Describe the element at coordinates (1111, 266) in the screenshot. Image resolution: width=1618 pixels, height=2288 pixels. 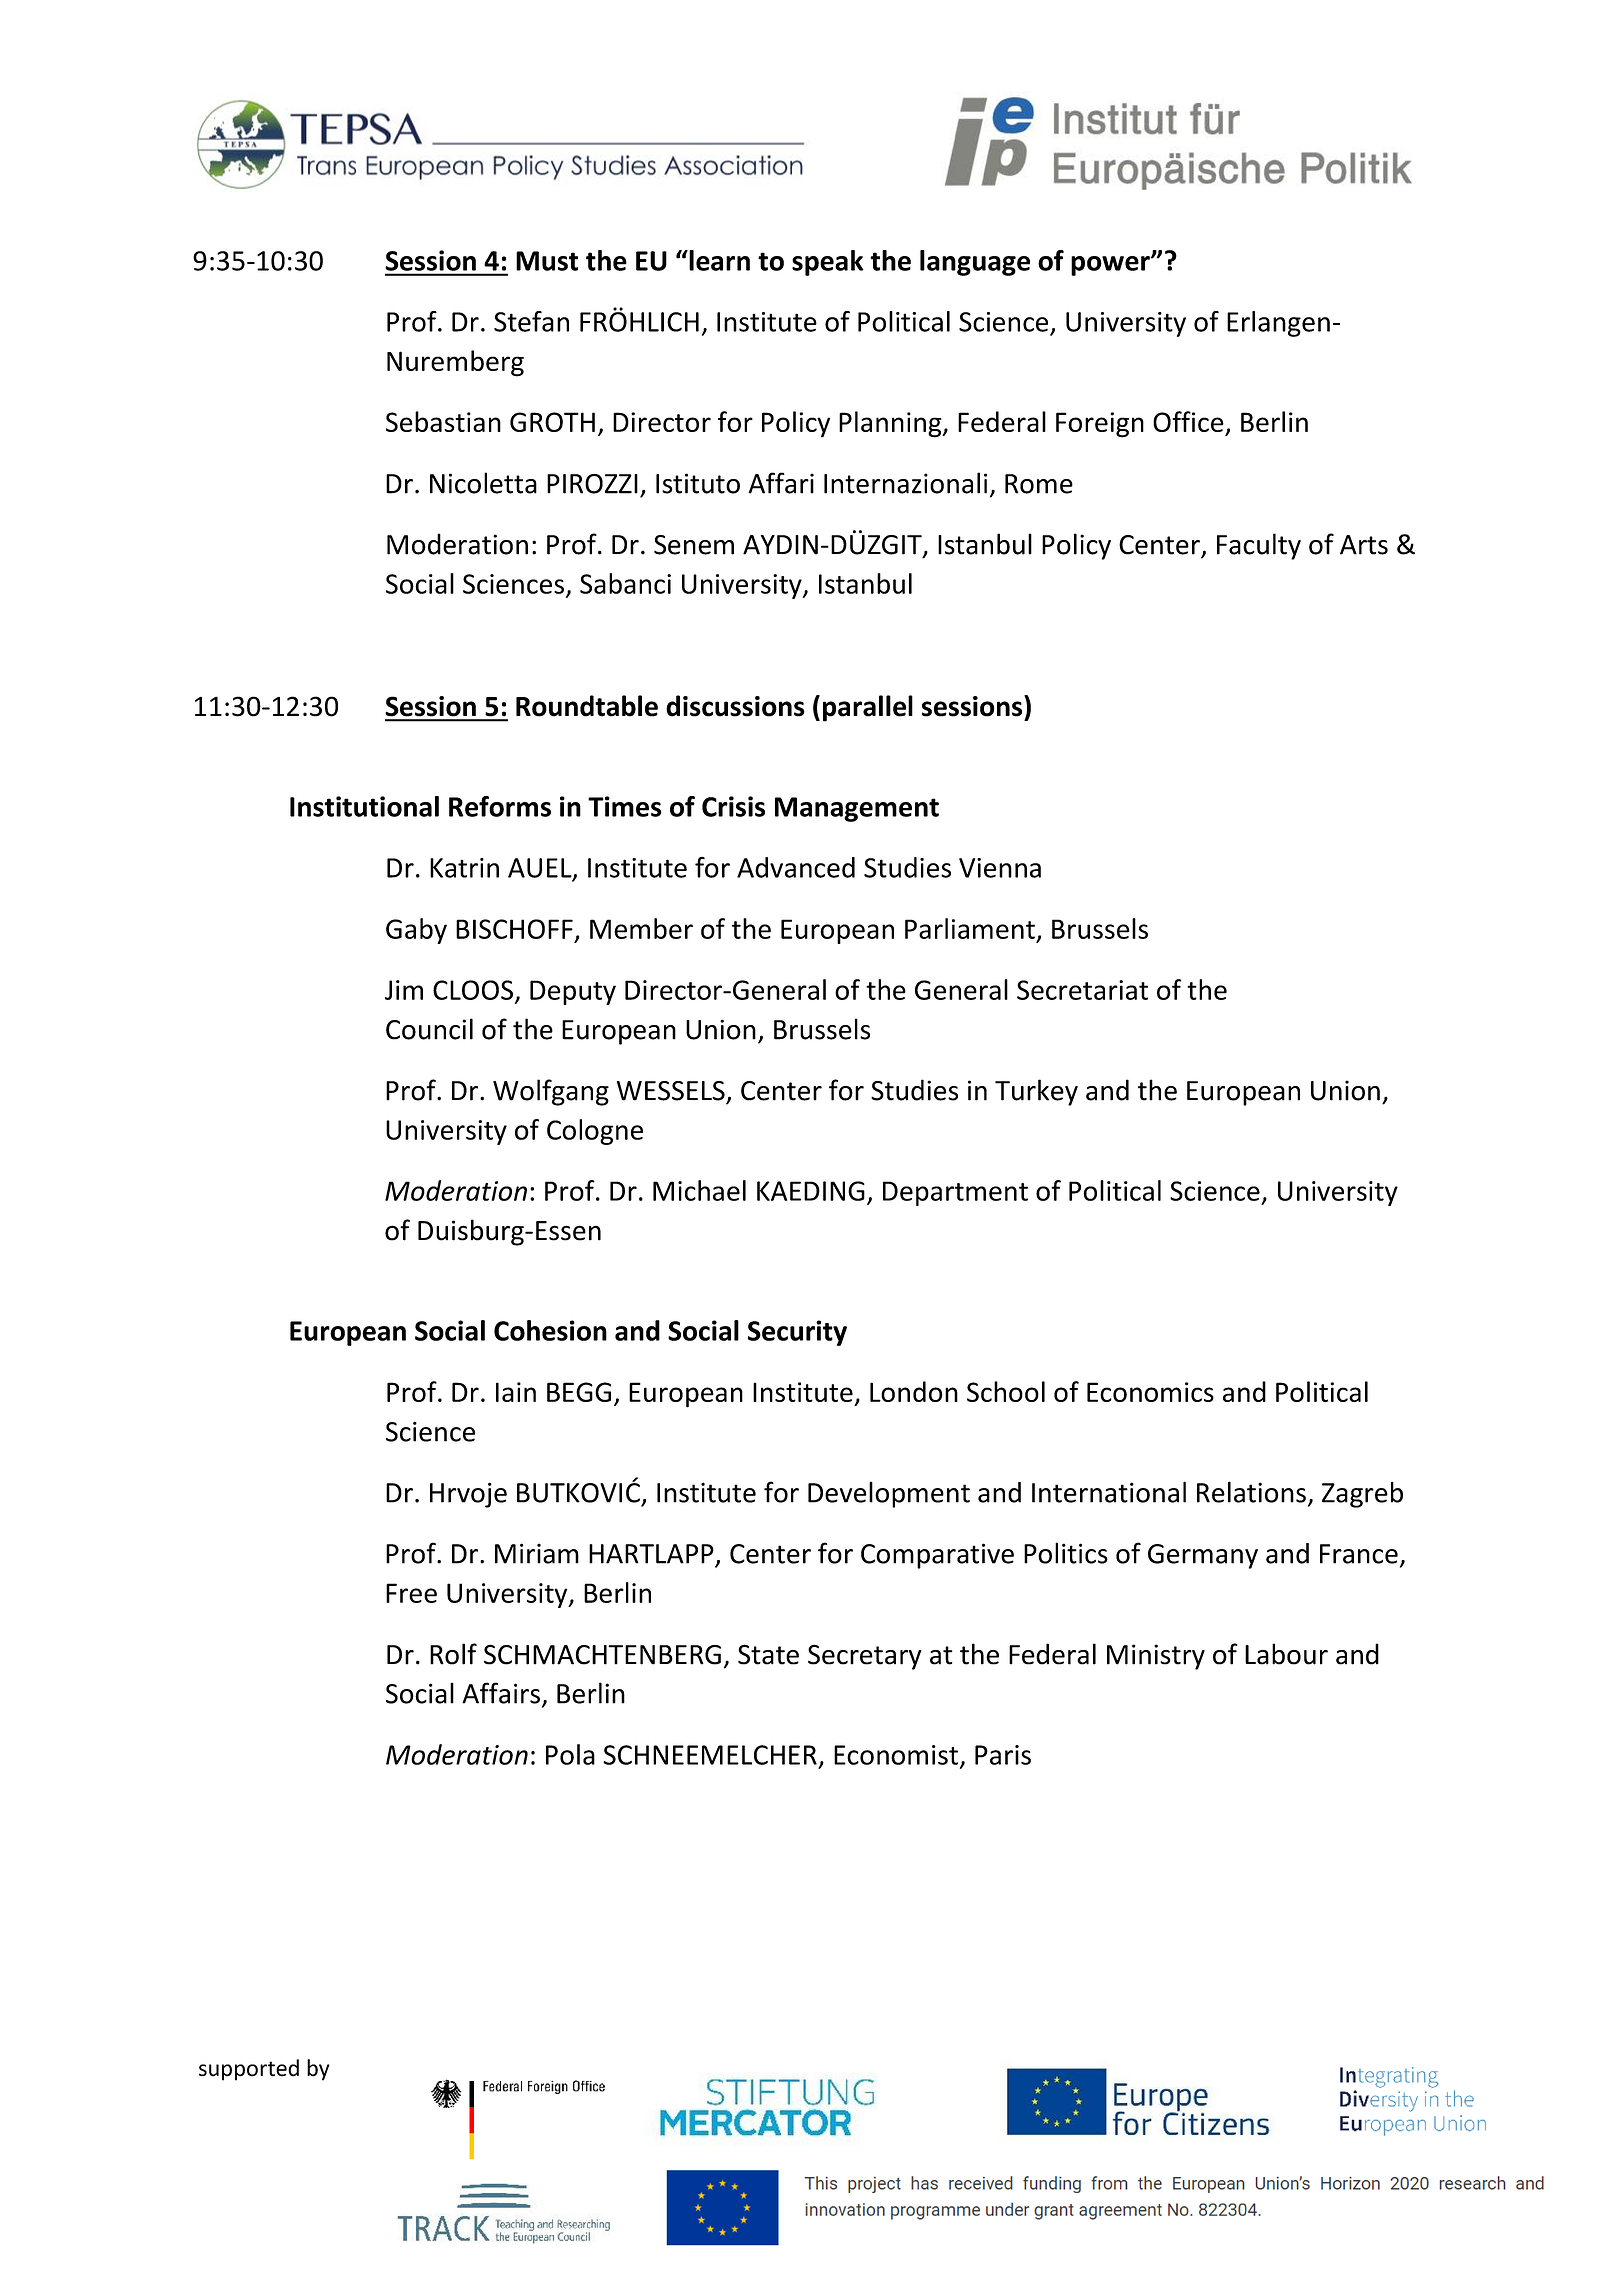
I see `power` at that location.
